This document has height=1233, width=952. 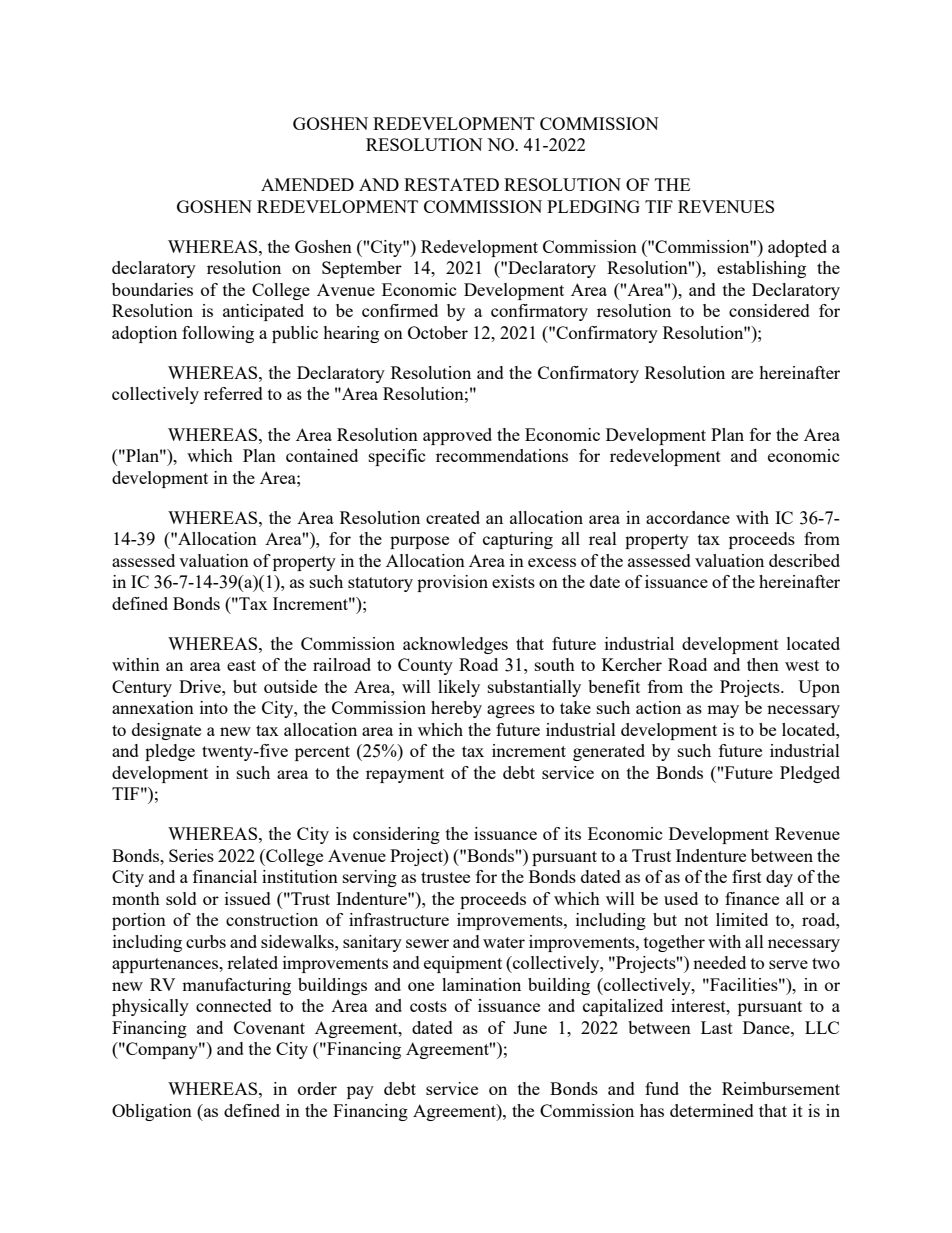 I want to click on AMENDED, so click(x=307, y=184).
